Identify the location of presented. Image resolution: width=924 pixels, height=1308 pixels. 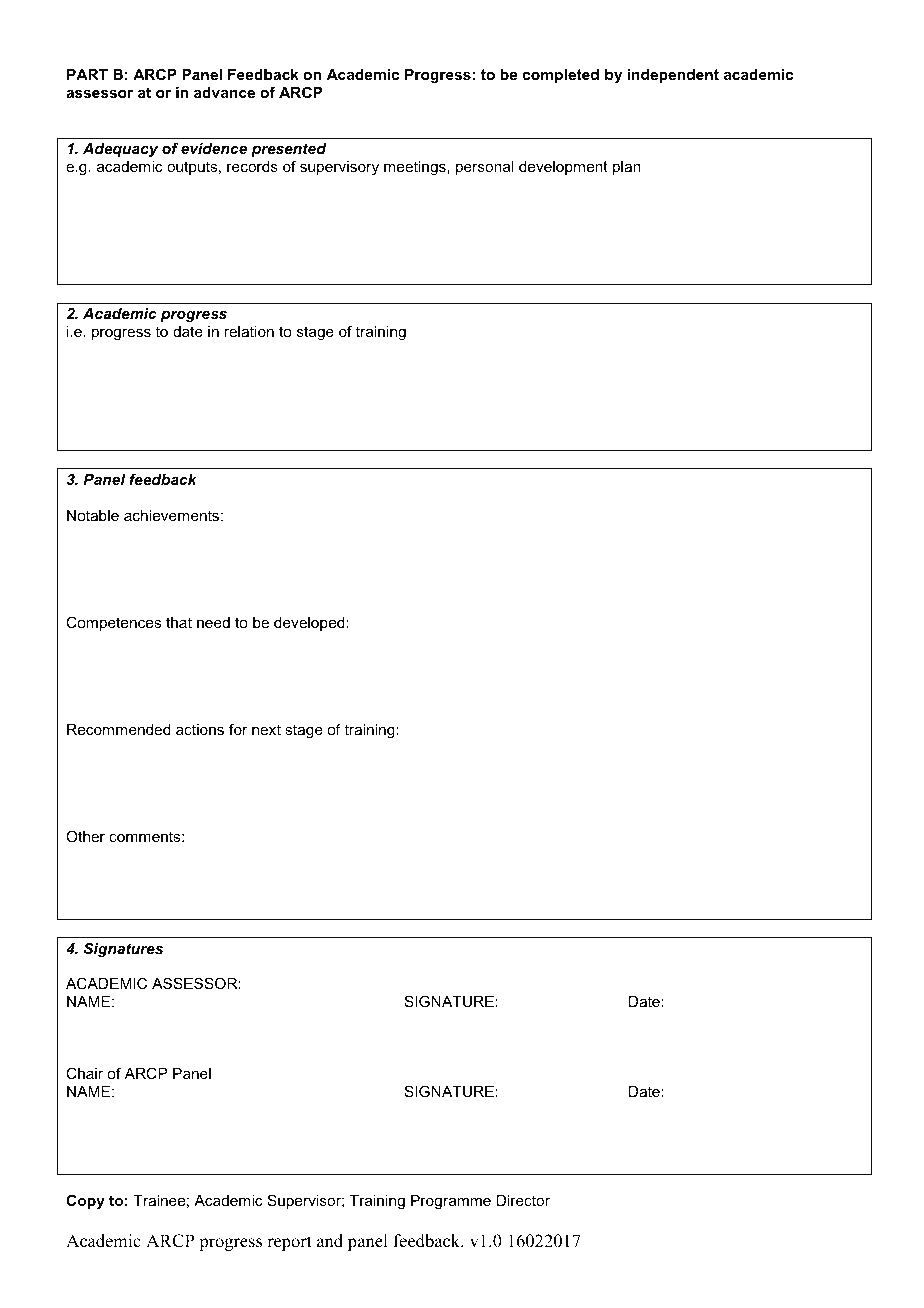
(289, 150).
